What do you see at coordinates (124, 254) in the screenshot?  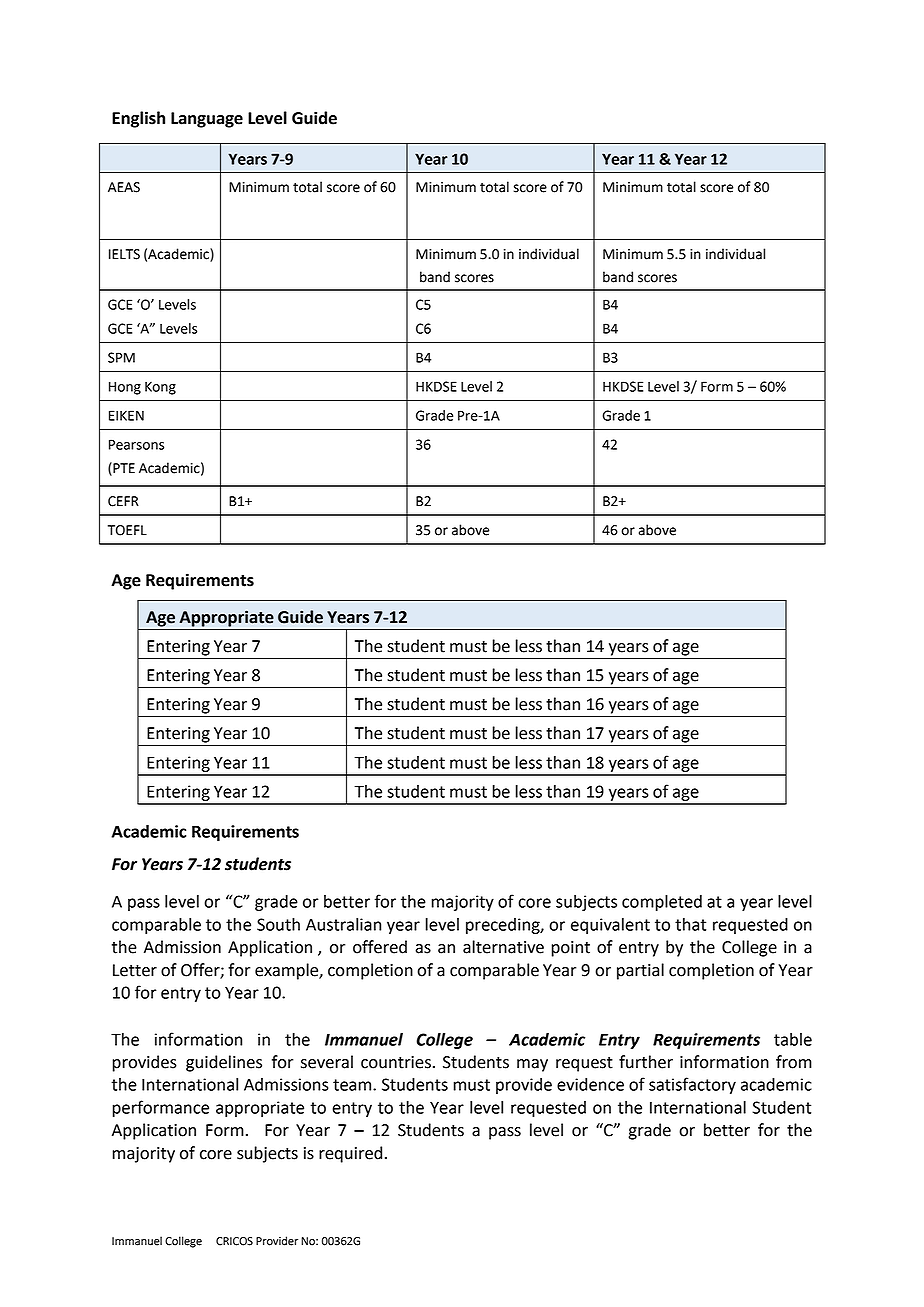 I see `IELTS` at bounding box center [124, 254].
